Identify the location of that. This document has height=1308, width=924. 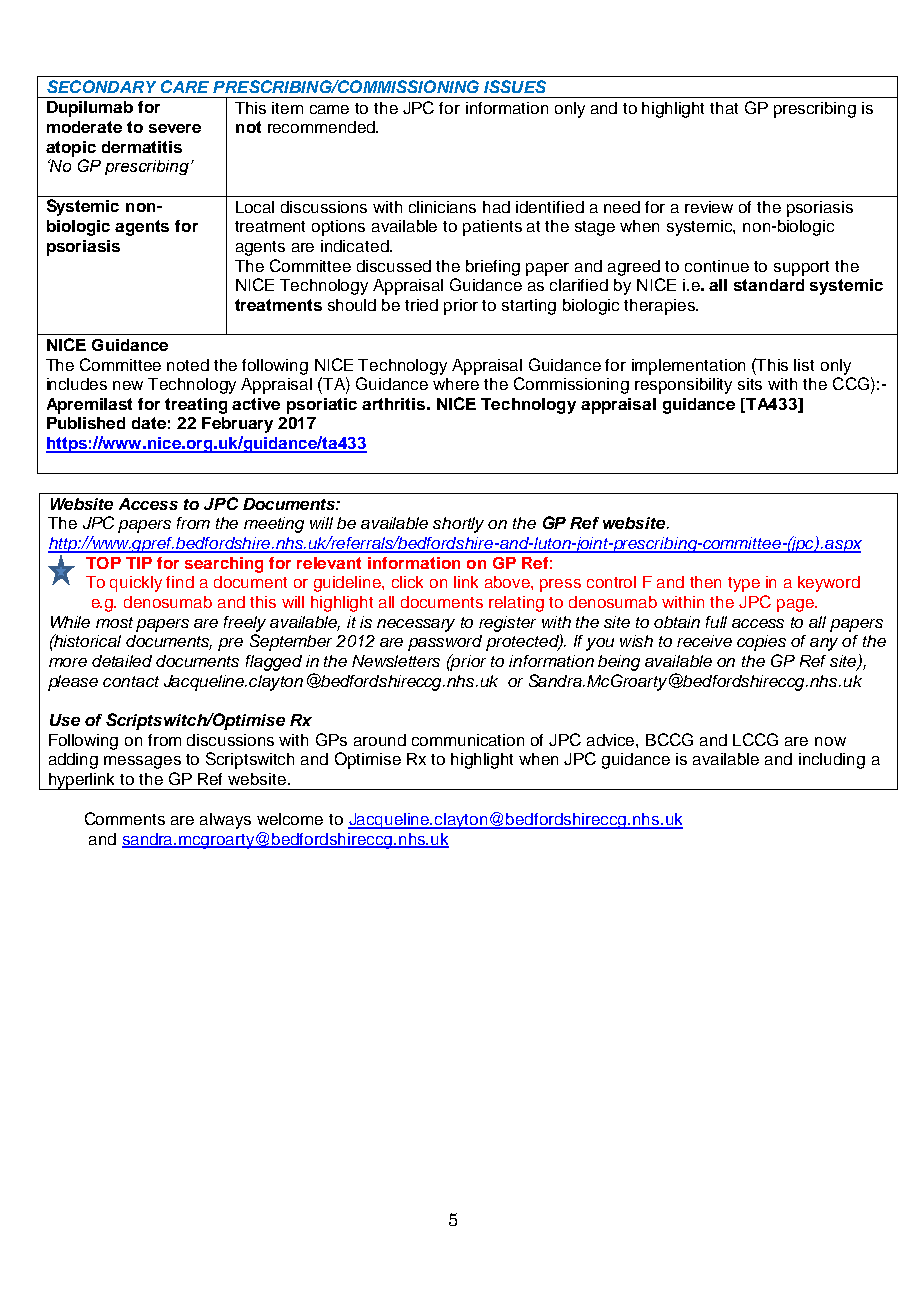
(724, 108).
